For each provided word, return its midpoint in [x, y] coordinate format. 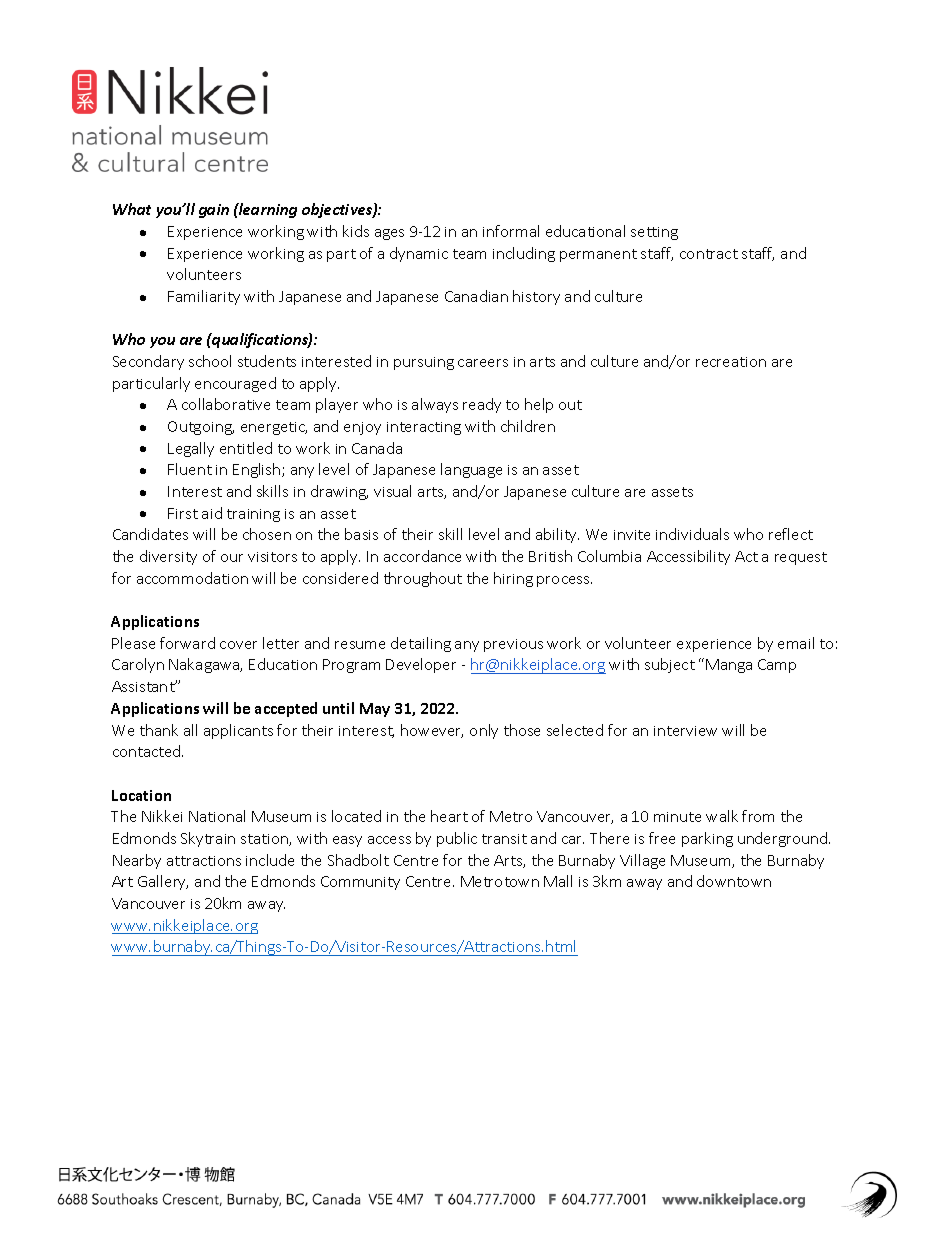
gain [214, 211]
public [457, 839]
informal [511, 231]
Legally [191, 449]
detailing [421, 644]
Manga [729, 666]
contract [709, 254]
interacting [424, 428]
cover [238, 645]
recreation [731, 362]
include [270, 860]
